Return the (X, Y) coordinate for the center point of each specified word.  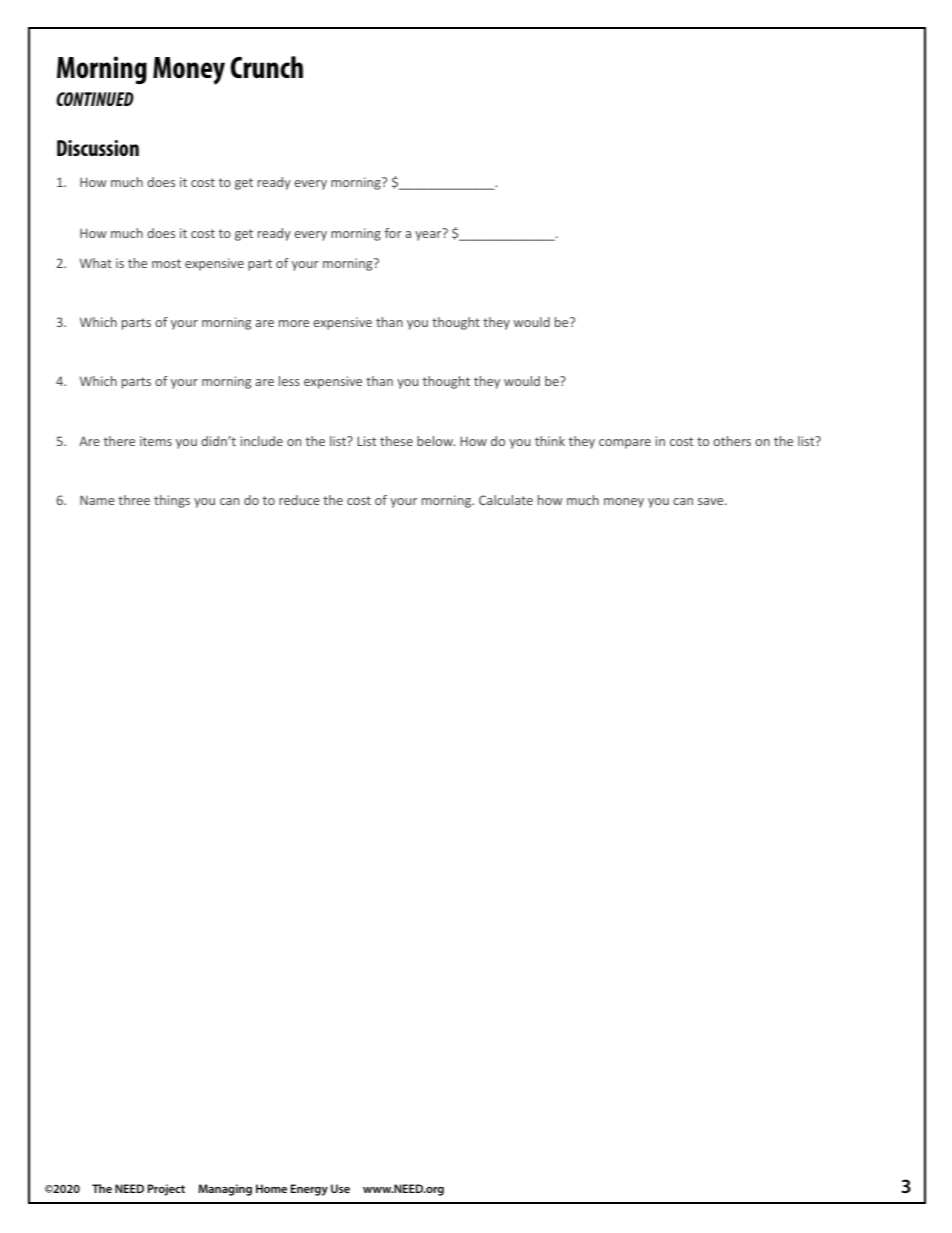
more (294, 323)
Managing (225, 1190)
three (134, 500)
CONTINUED (95, 99)
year (428, 236)
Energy (309, 1190)
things (172, 501)
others (732, 441)
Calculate (506, 500)
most (166, 263)
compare (625, 444)
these (396, 441)
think (550, 441)
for (393, 233)
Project (166, 1190)
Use (340, 1188)
